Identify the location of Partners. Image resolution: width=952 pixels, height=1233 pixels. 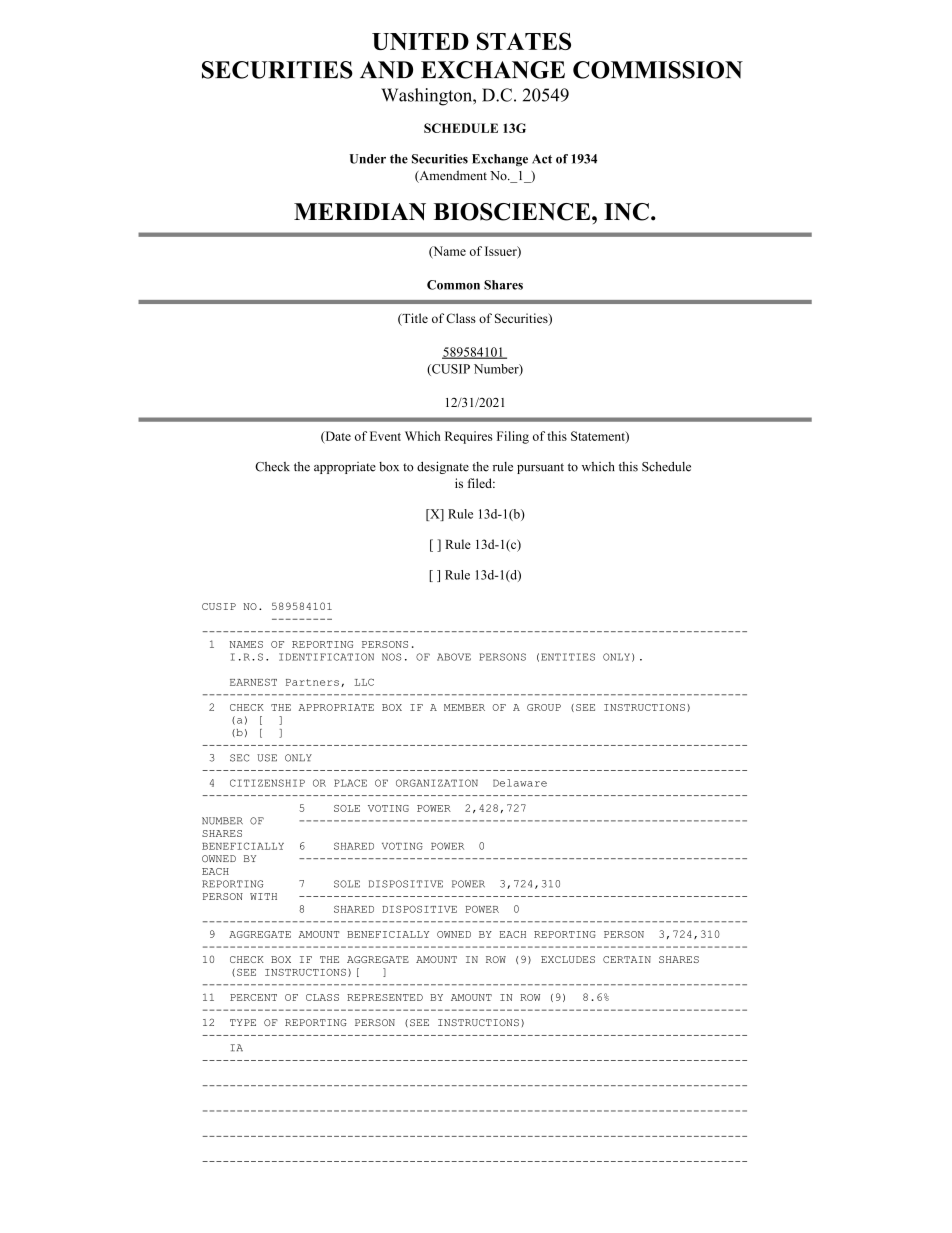
(312, 682).
